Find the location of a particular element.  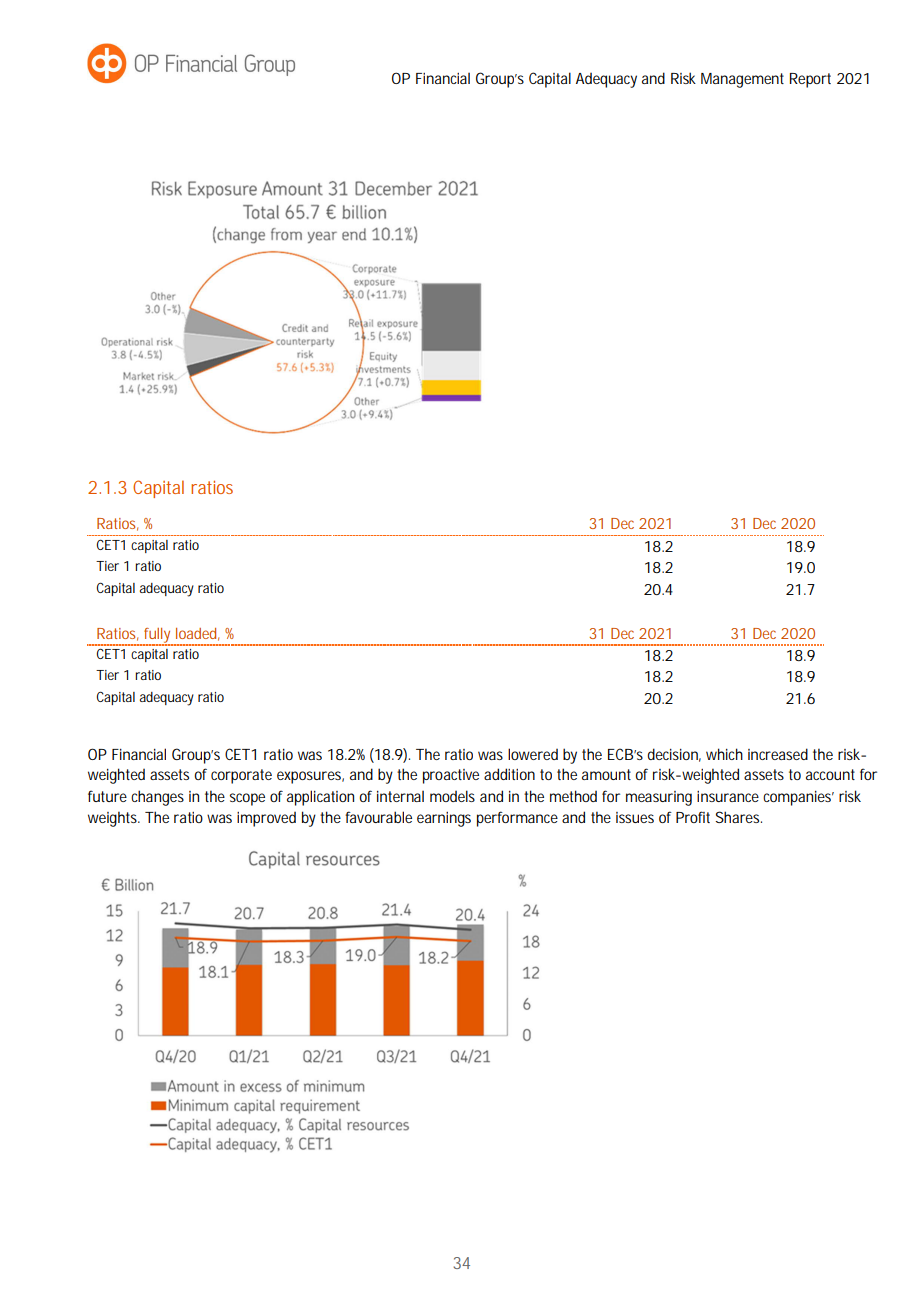

scope is located at coordinates (247, 799).
